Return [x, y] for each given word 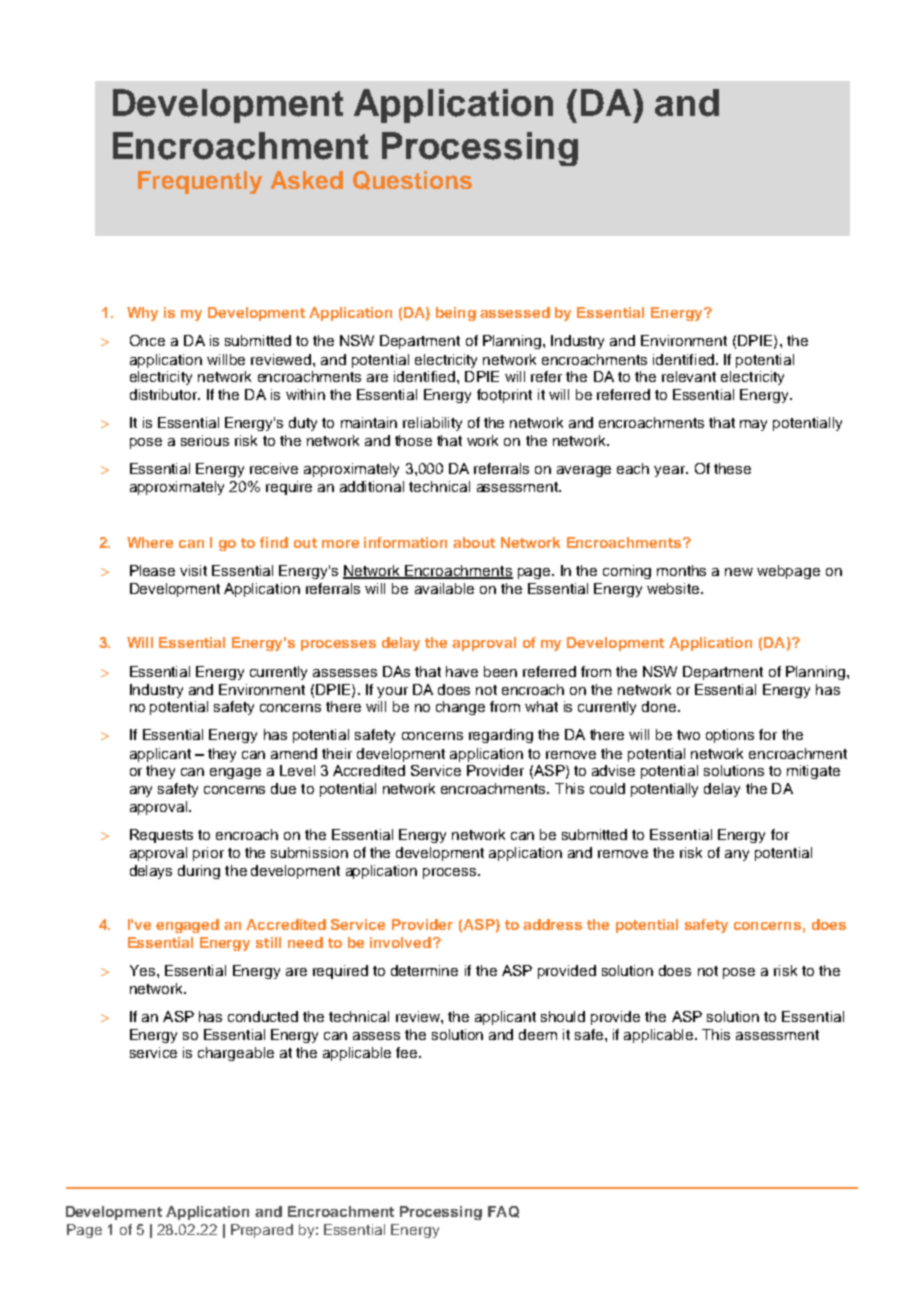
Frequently [200, 182]
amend [294, 753]
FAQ [503, 1212]
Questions [412, 180]
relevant [689, 376]
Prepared [262, 1231]
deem [538, 1034]
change [460, 708]
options [730, 736]
